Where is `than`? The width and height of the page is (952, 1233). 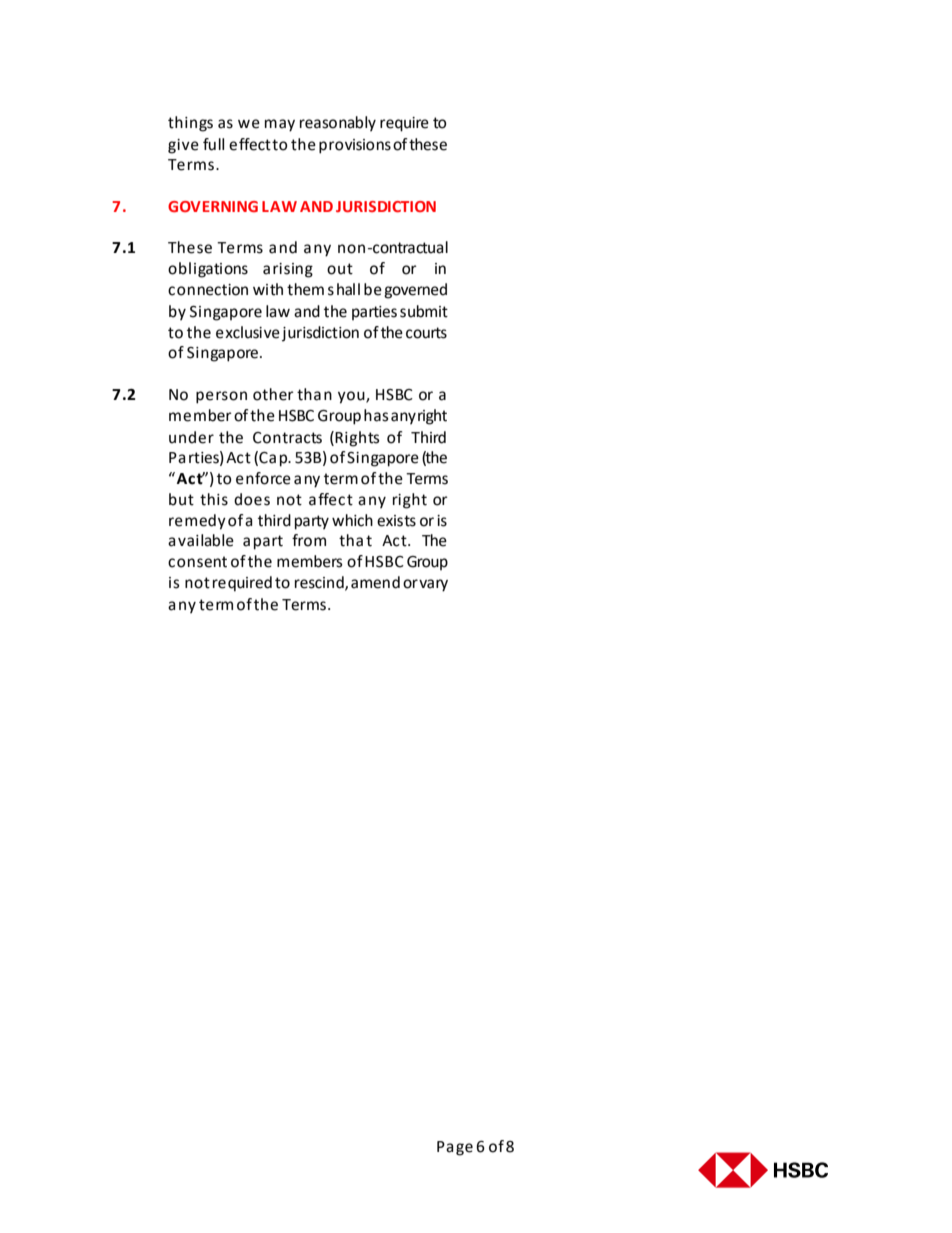 than is located at coordinates (314, 394).
